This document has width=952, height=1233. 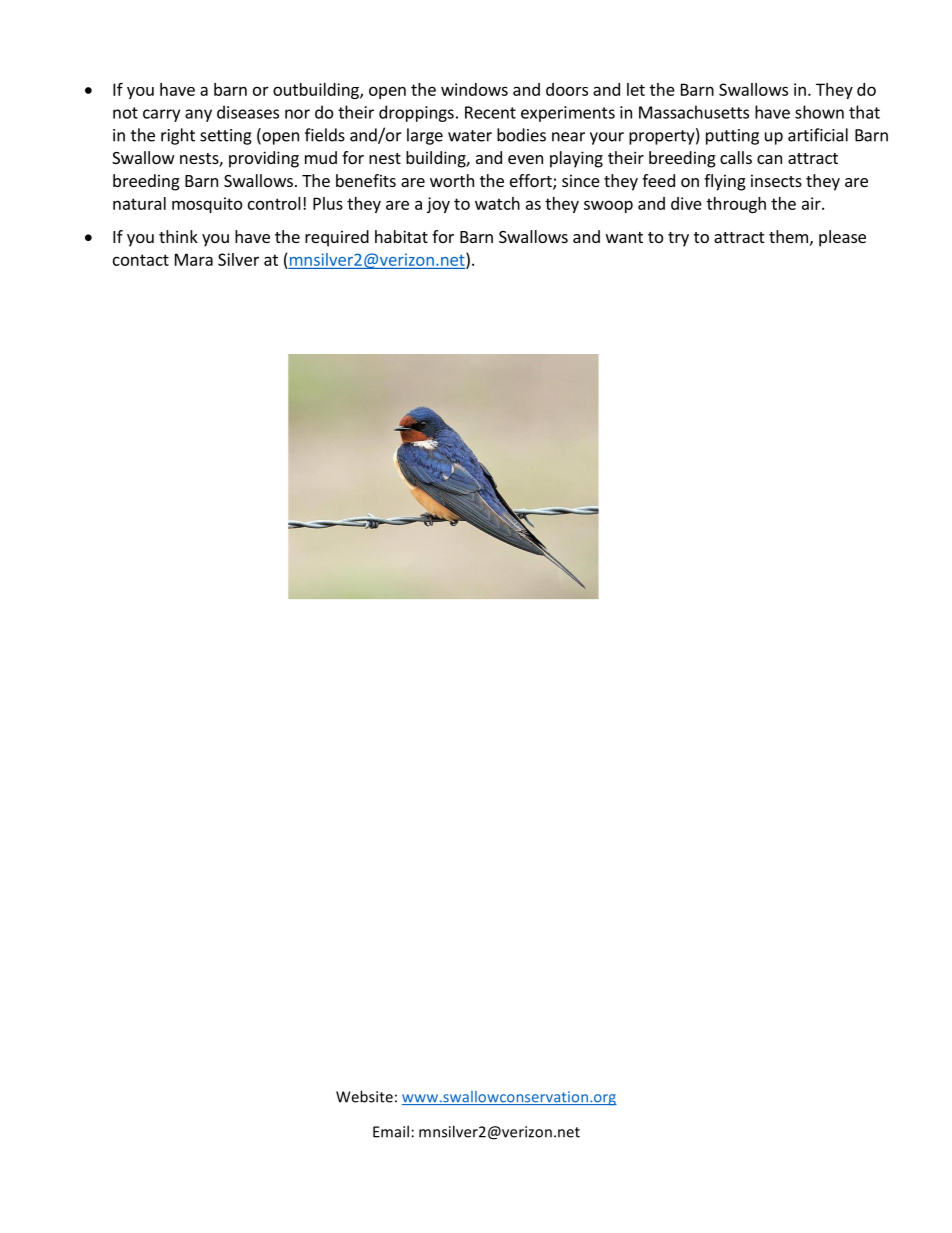 What do you see at coordinates (678, 239) in the document?
I see `try` at bounding box center [678, 239].
